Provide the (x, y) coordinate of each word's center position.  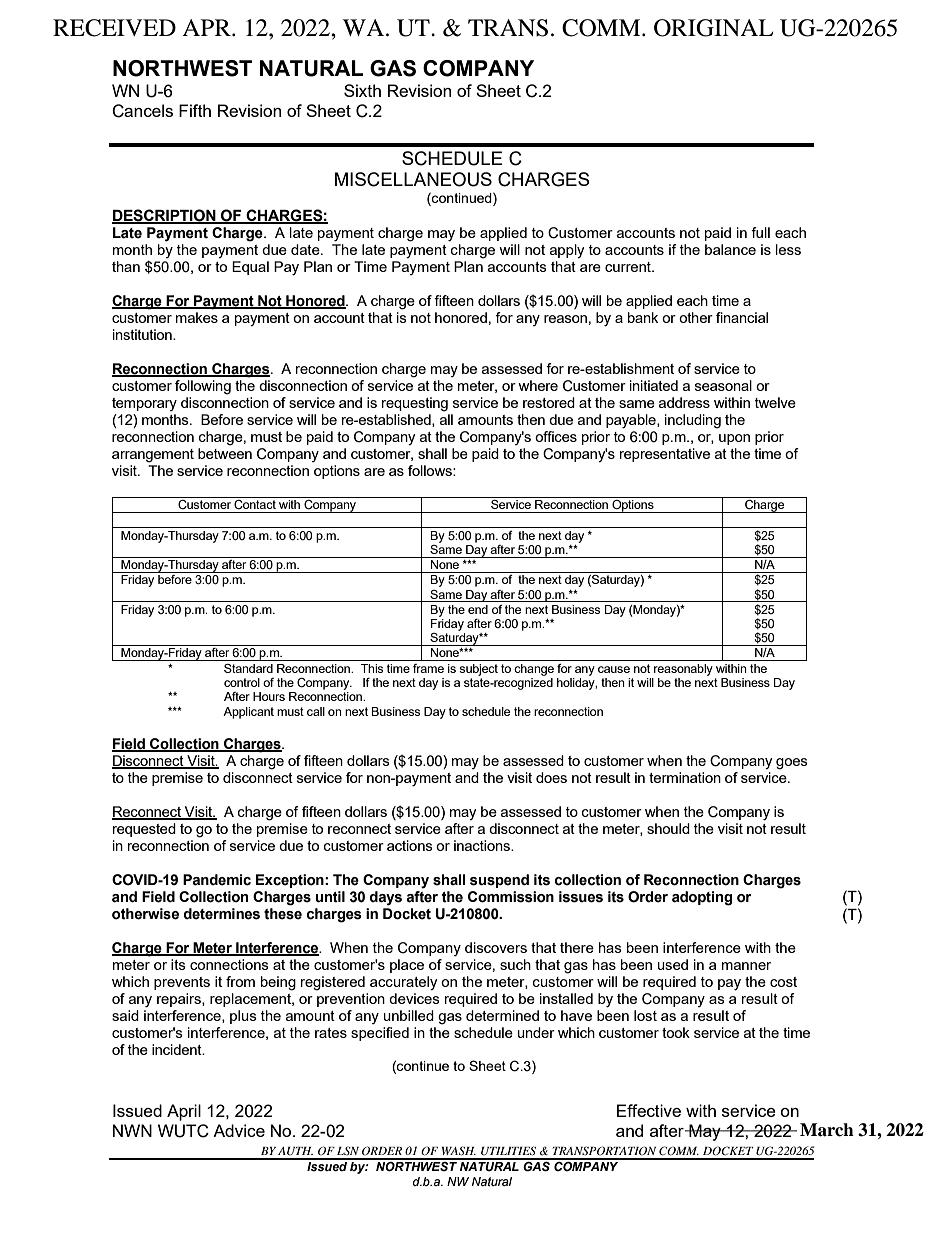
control (242, 682)
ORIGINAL (713, 28)
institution (143, 334)
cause (614, 669)
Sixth (362, 90)
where (538, 385)
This (372, 668)
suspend (499, 881)
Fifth (195, 110)
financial (742, 317)
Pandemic (217, 880)
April (184, 1112)
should (668, 828)
